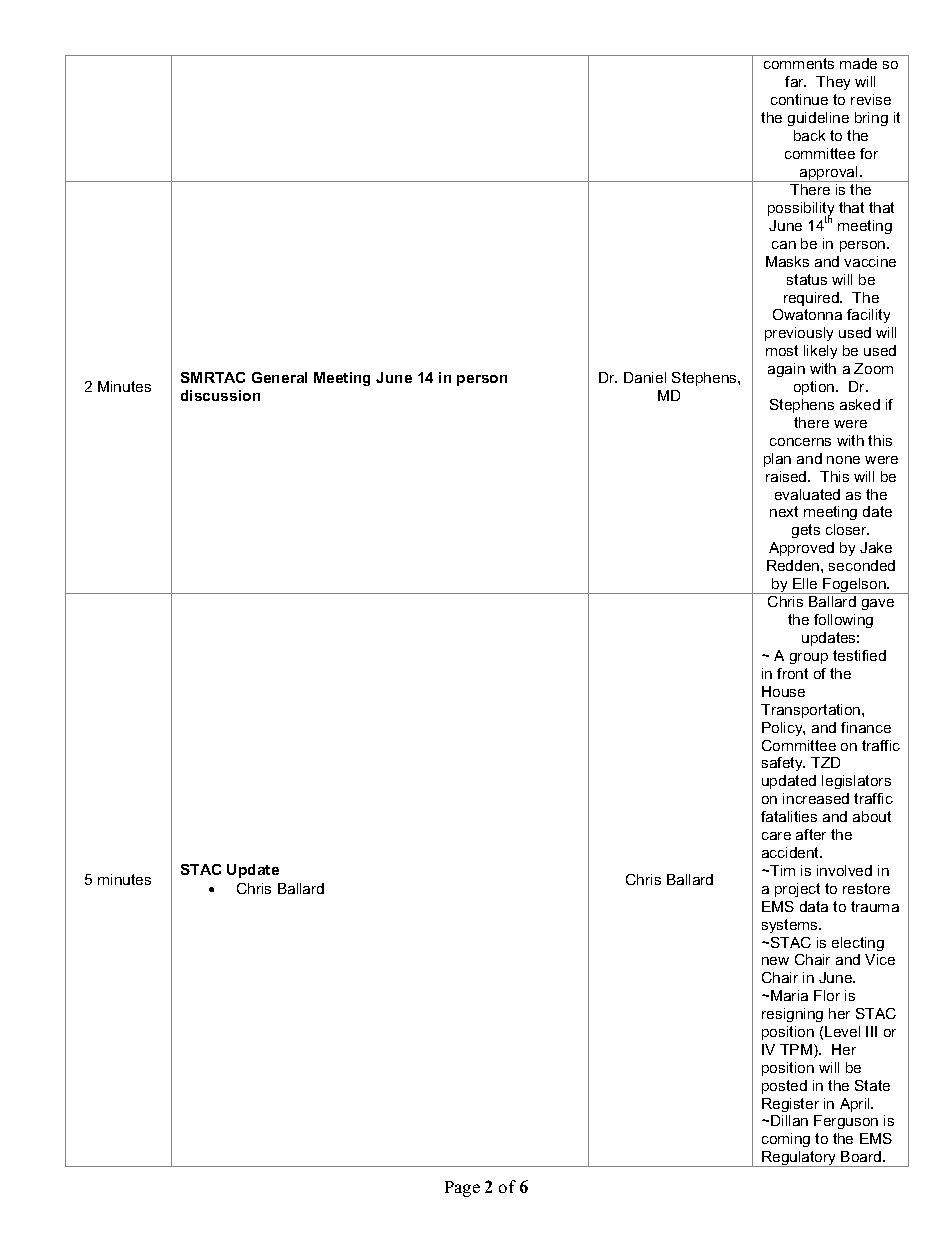 This screenshot has width=952, height=1233. I want to click on safety, so click(783, 764).
